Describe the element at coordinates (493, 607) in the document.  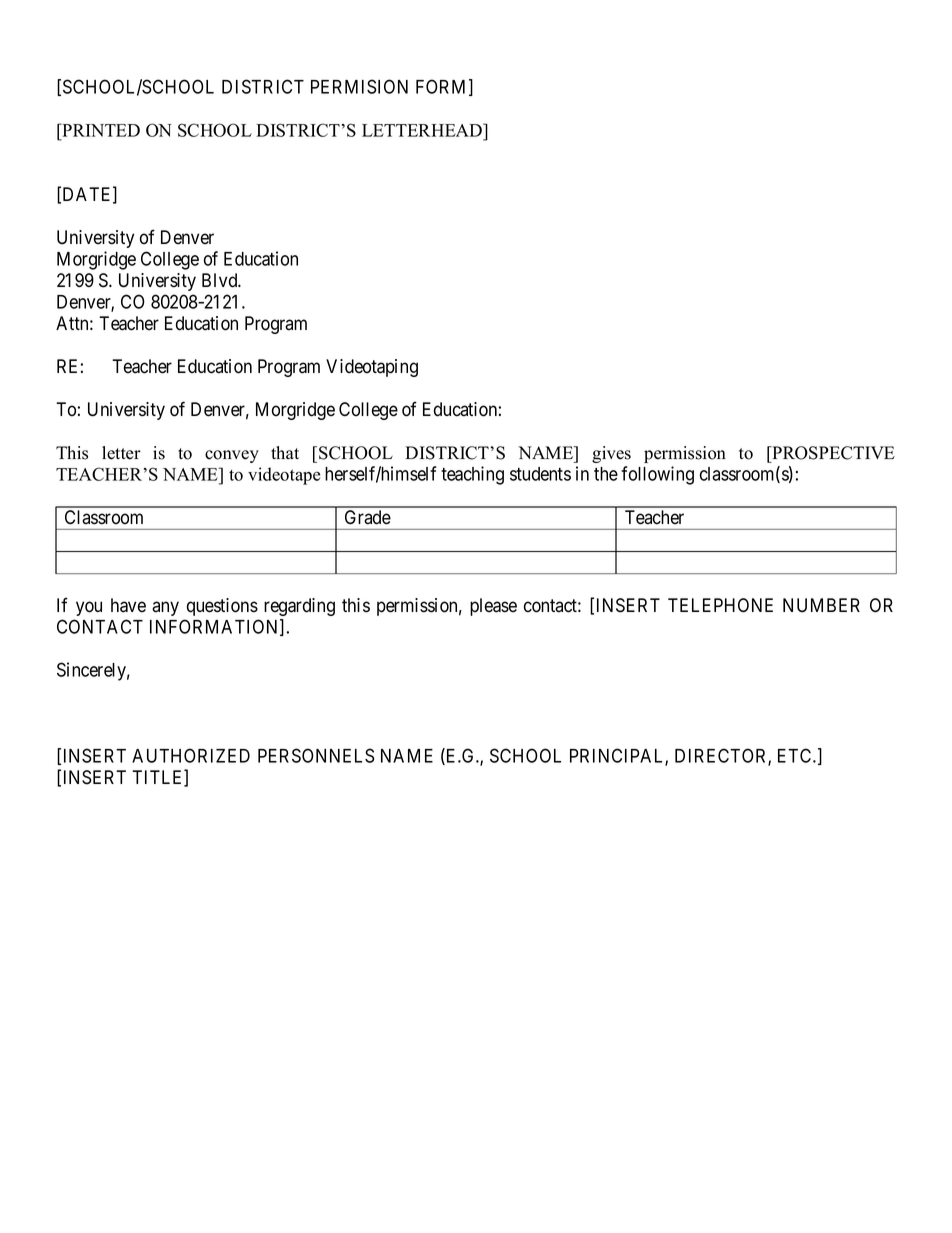
I see `please` at that location.
